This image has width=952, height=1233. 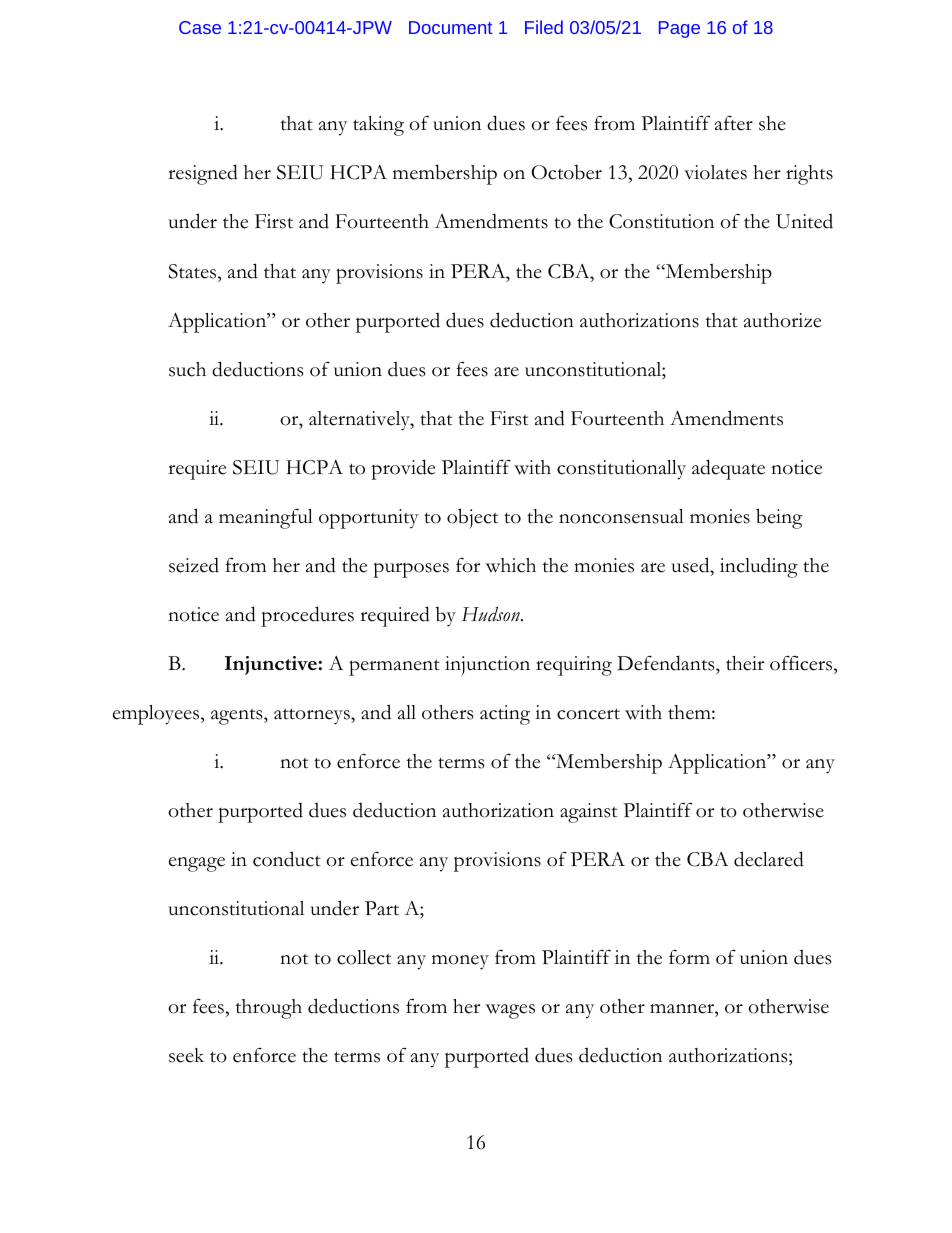 What do you see at coordinates (769, 859) in the image?
I see `declared` at bounding box center [769, 859].
